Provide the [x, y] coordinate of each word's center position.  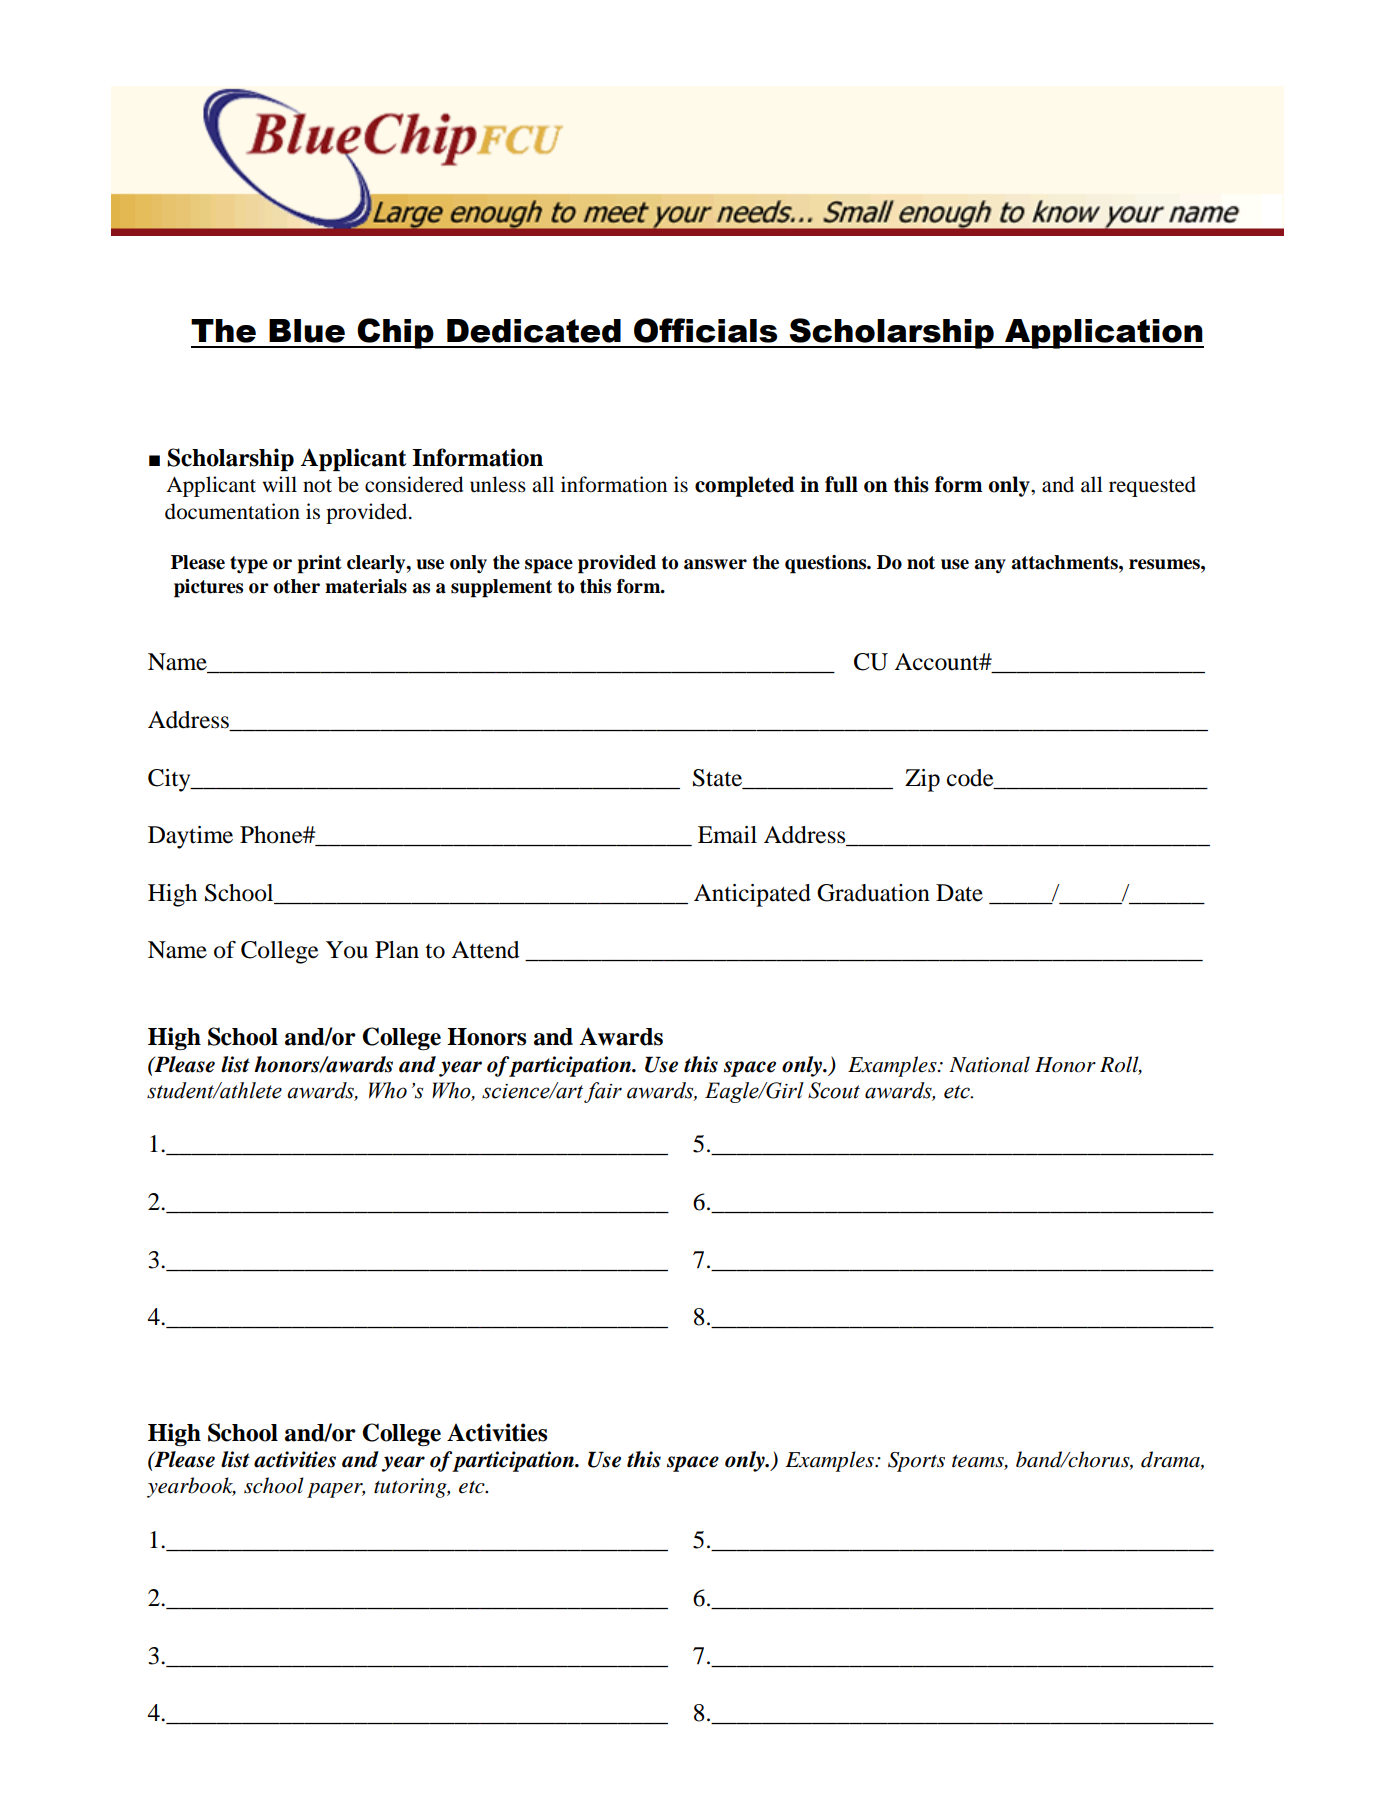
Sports [916, 1462]
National [989, 1064]
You [347, 950]
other [296, 586]
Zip [922, 780]
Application [1103, 334]
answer [715, 564]
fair [603, 1092]
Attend [485, 950]
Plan [397, 950]
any [990, 566]
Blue [307, 331]
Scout [834, 1090]
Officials [706, 330]
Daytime [190, 837]
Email [727, 835]
